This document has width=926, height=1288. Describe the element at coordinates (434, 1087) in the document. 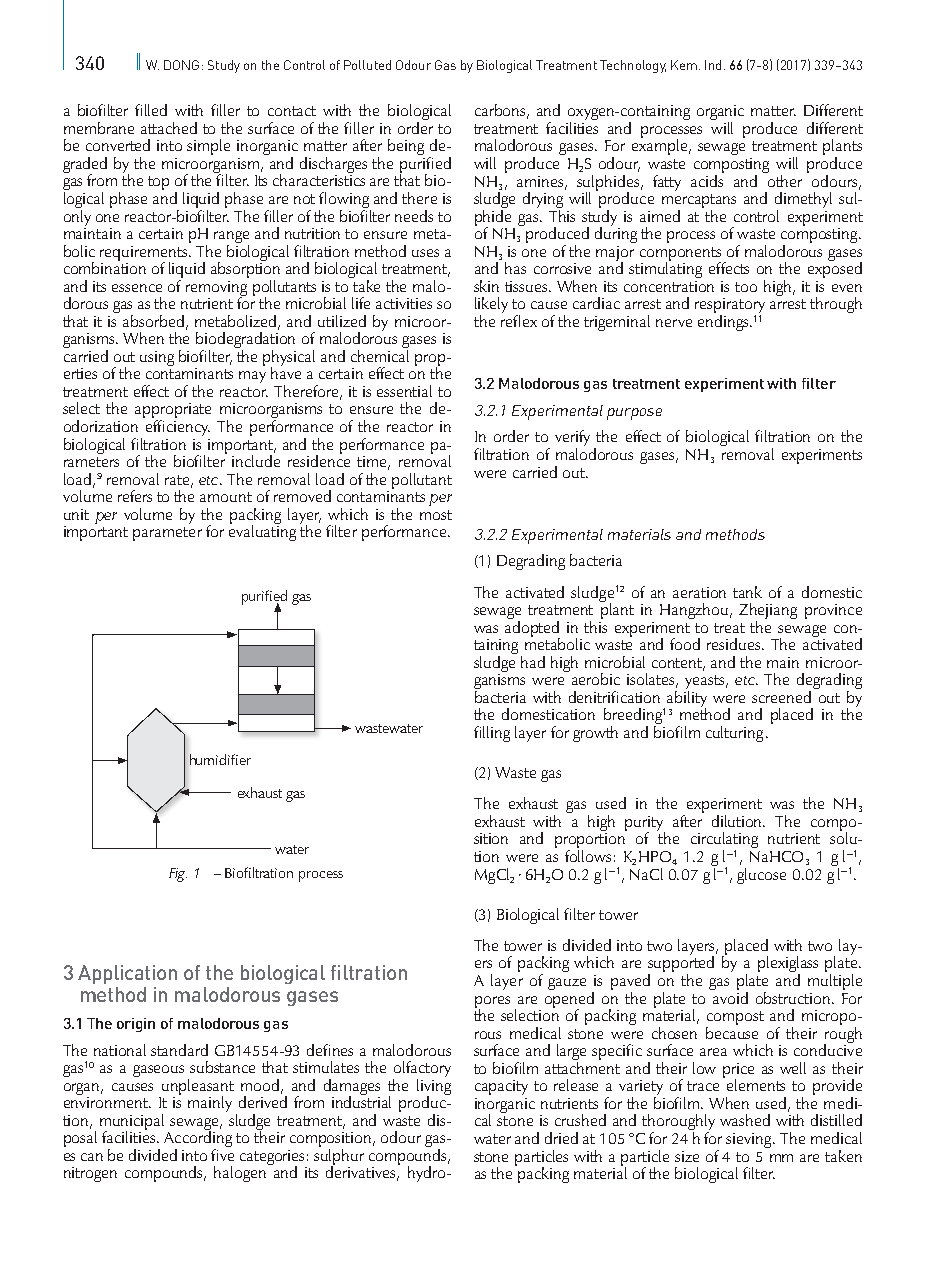

I see `living` at that location.
